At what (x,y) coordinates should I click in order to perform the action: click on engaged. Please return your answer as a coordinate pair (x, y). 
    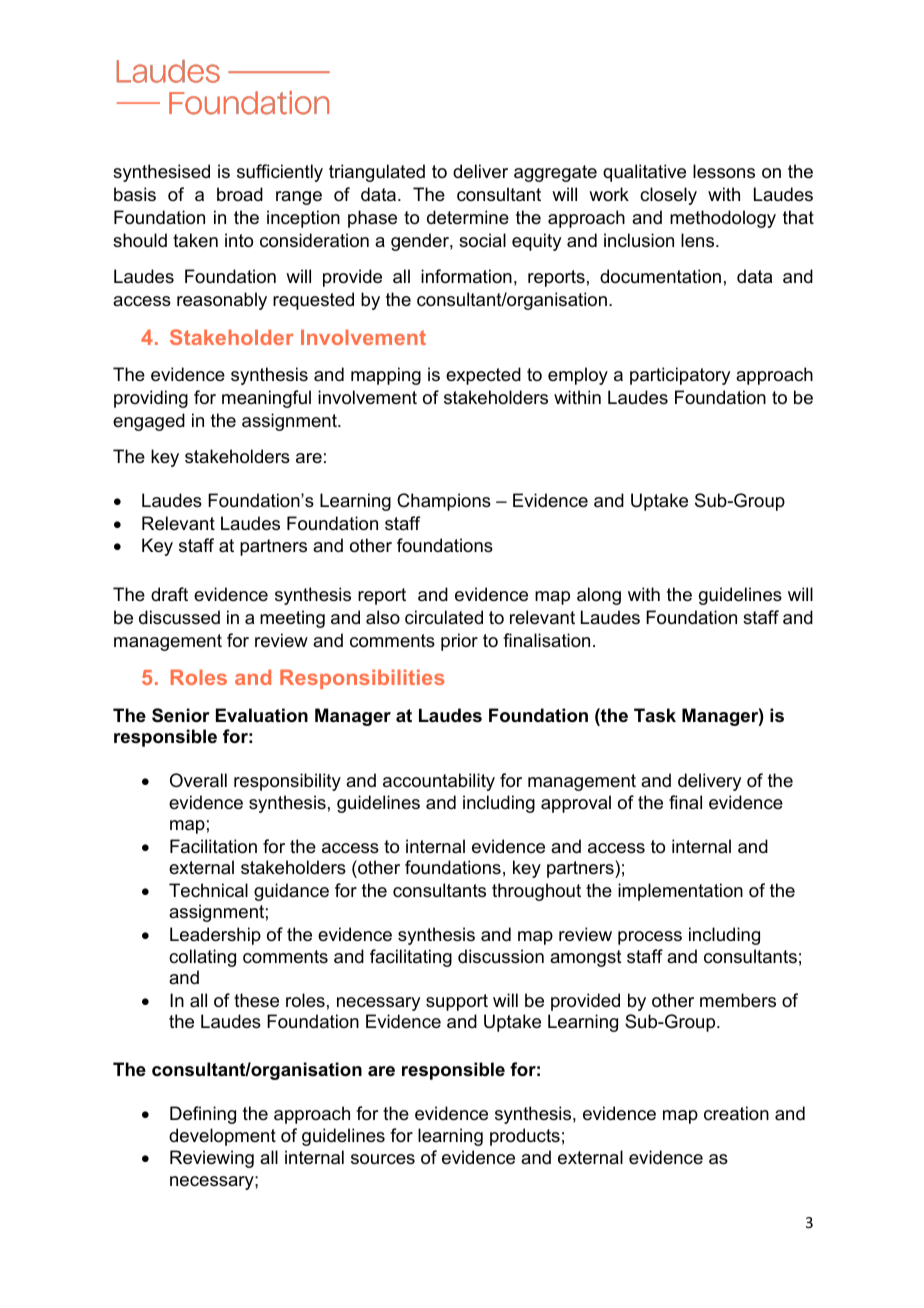
    Looking at the image, I should click on (149, 422).
